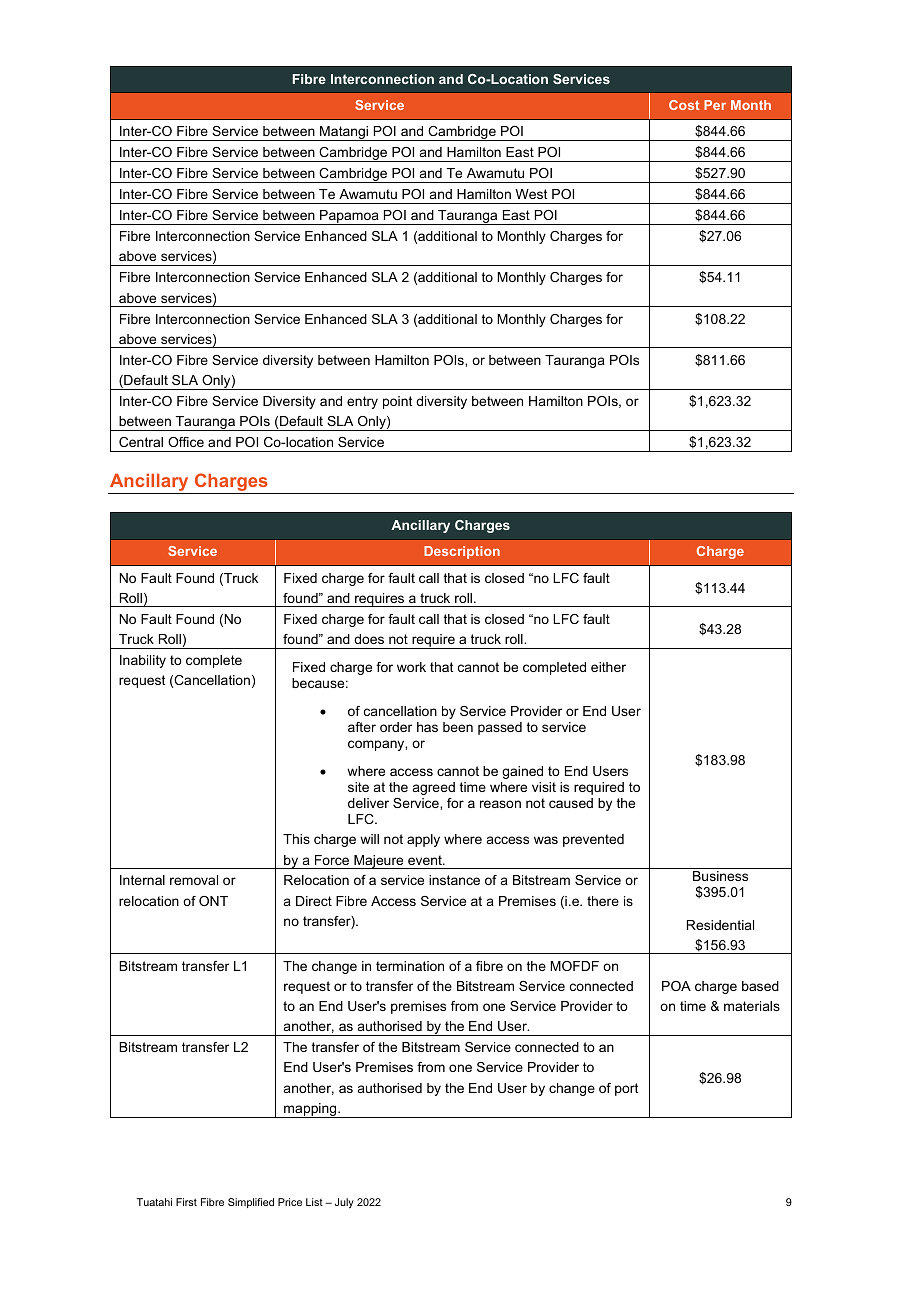  What do you see at coordinates (626, 1089) in the page?
I see `port` at bounding box center [626, 1089].
